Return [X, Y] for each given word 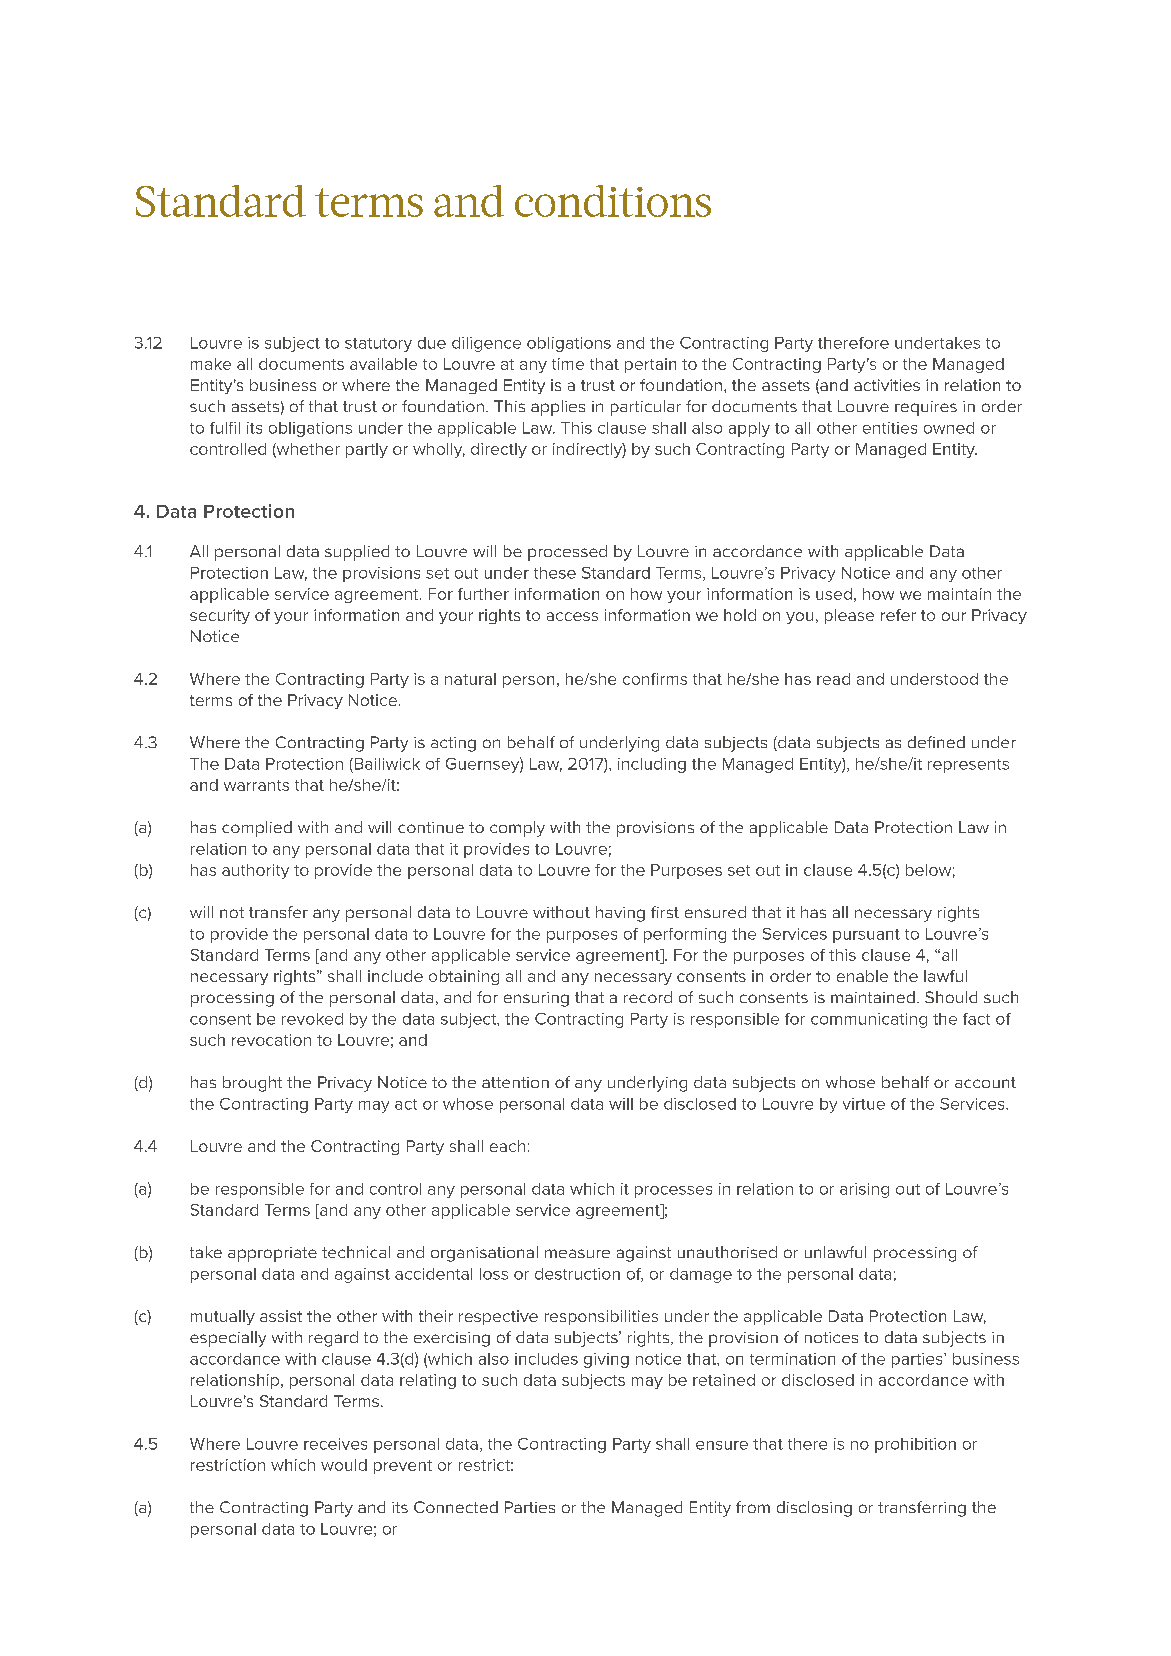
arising [864, 1190]
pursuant [866, 936]
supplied [357, 553]
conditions [613, 201]
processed [567, 553]
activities [887, 385]
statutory [378, 345]
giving [606, 1360]
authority [255, 871]
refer [898, 615]
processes [673, 1192]
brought [252, 1084]
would [344, 1465]
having [620, 914]
